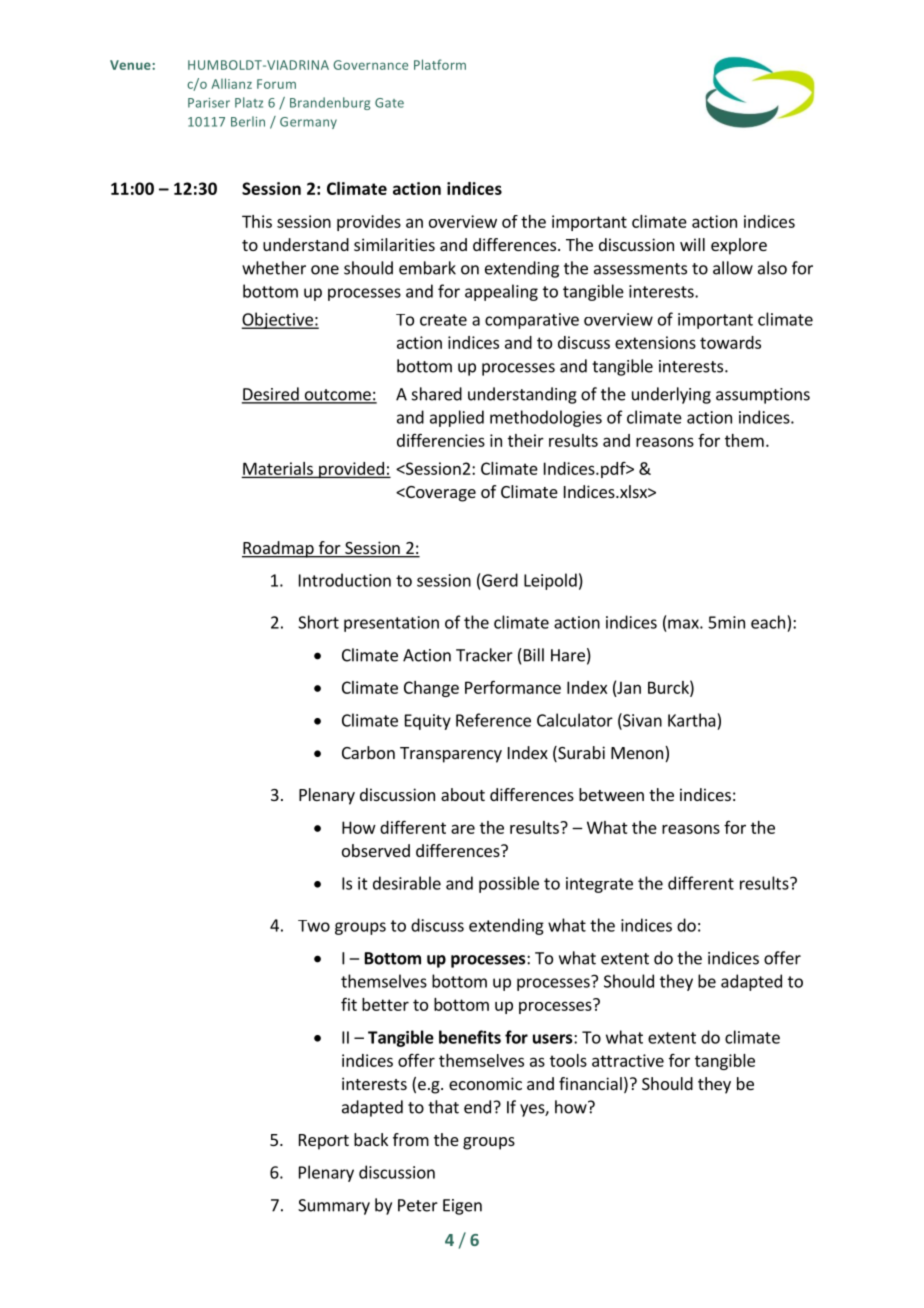 Image resolution: width=924 pixels, height=1308 pixels. Describe the element at coordinates (692, 244) in the screenshot. I see `will` at that location.
